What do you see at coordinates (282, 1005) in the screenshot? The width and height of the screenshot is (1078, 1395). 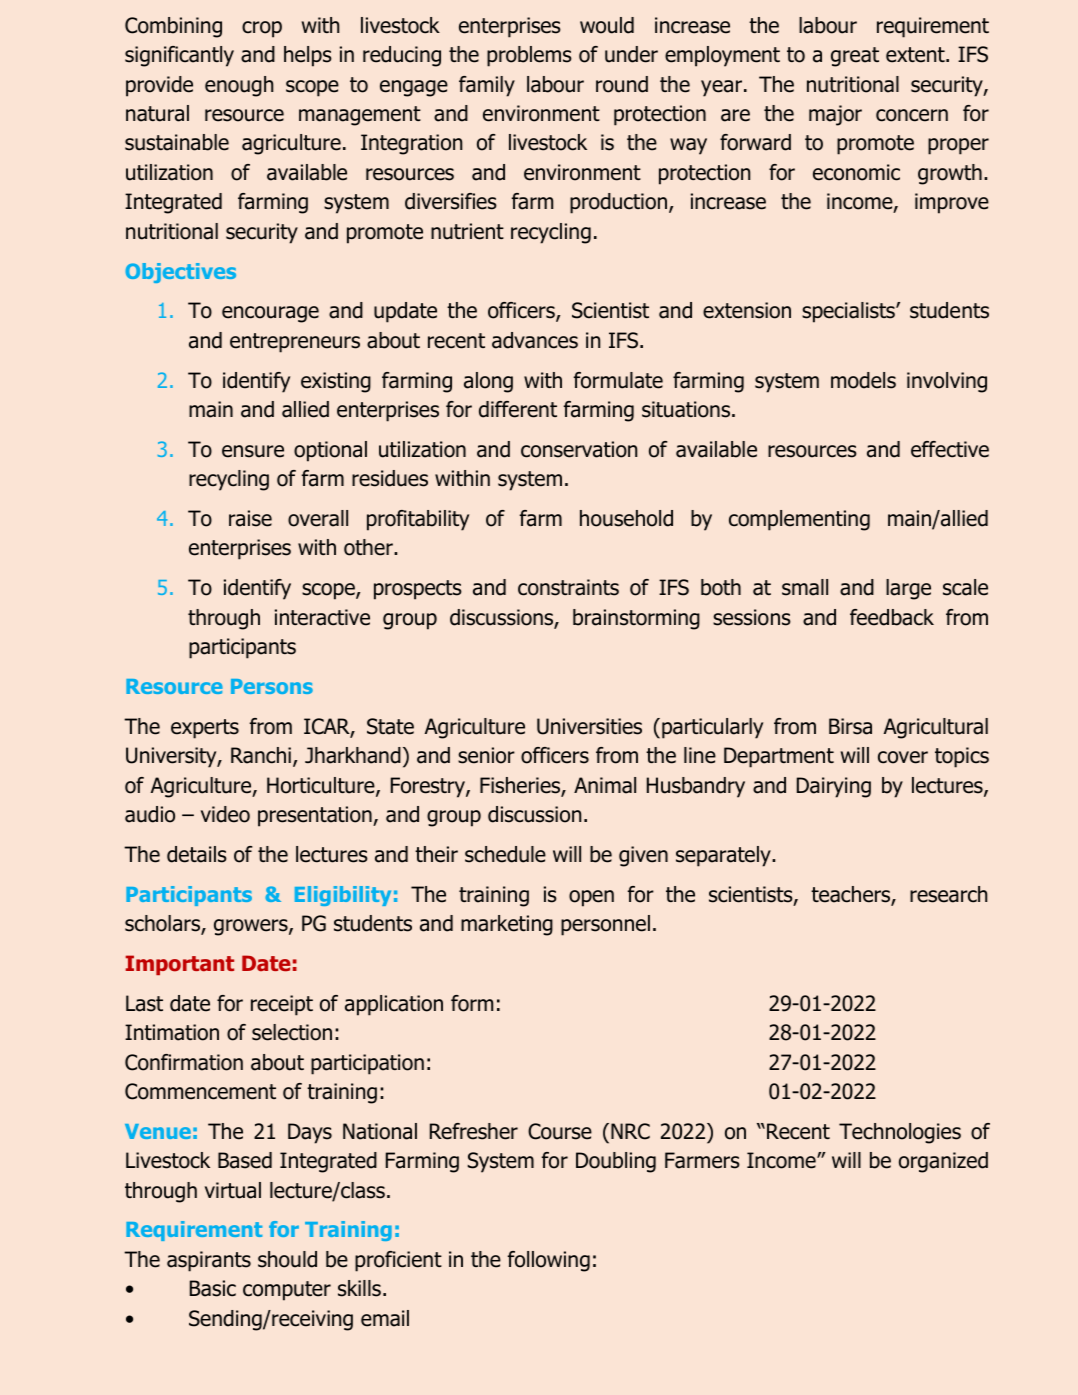 I see `receipt` at bounding box center [282, 1005].
